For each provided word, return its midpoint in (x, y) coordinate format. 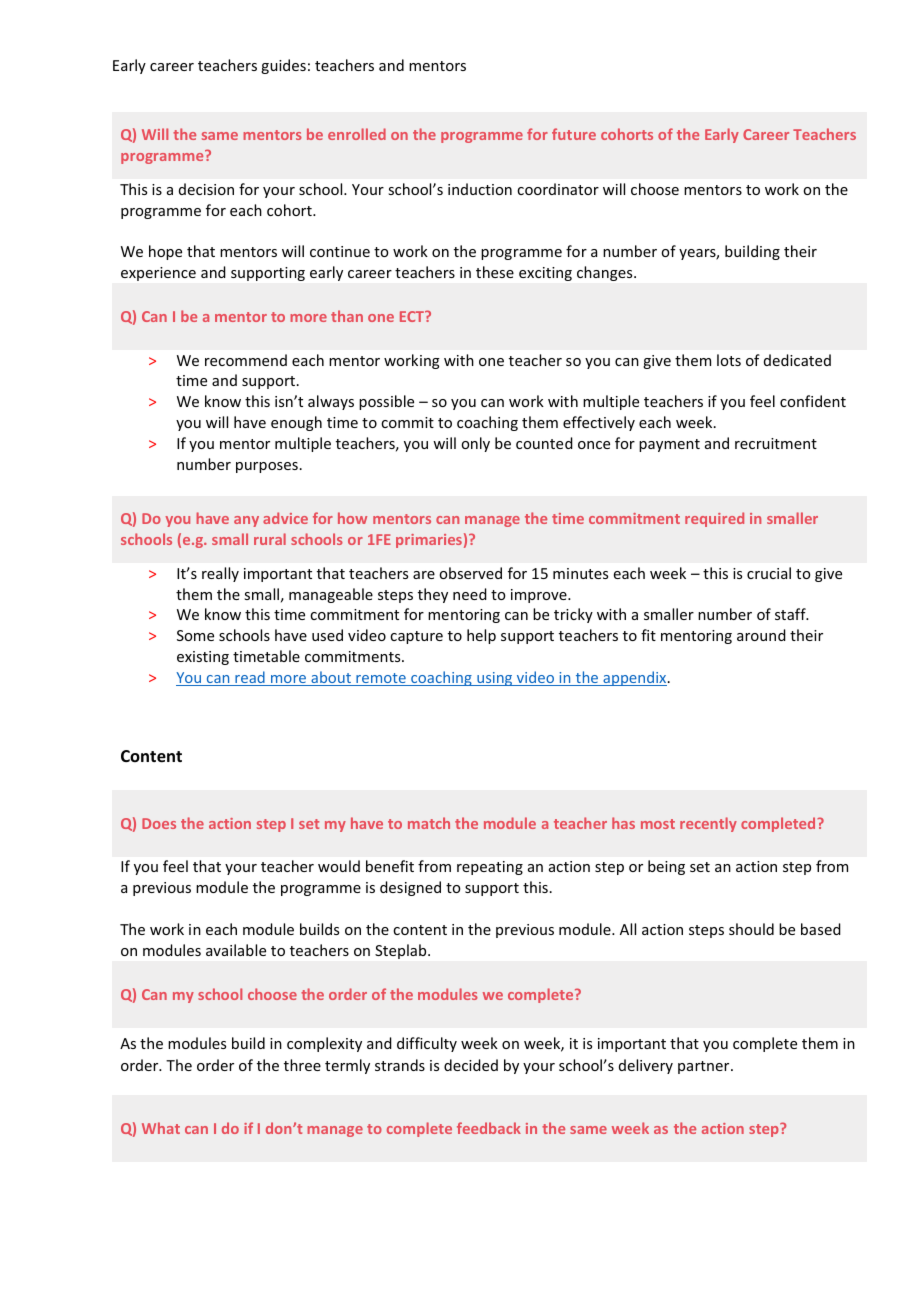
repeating (490, 868)
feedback (489, 1128)
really (220, 574)
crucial (769, 573)
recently (708, 824)
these (495, 272)
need (470, 594)
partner (705, 1067)
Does (159, 823)
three (302, 1065)
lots (729, 360)
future (574, 134)
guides (283, 66)
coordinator (558, 189)
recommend (246, 360)
